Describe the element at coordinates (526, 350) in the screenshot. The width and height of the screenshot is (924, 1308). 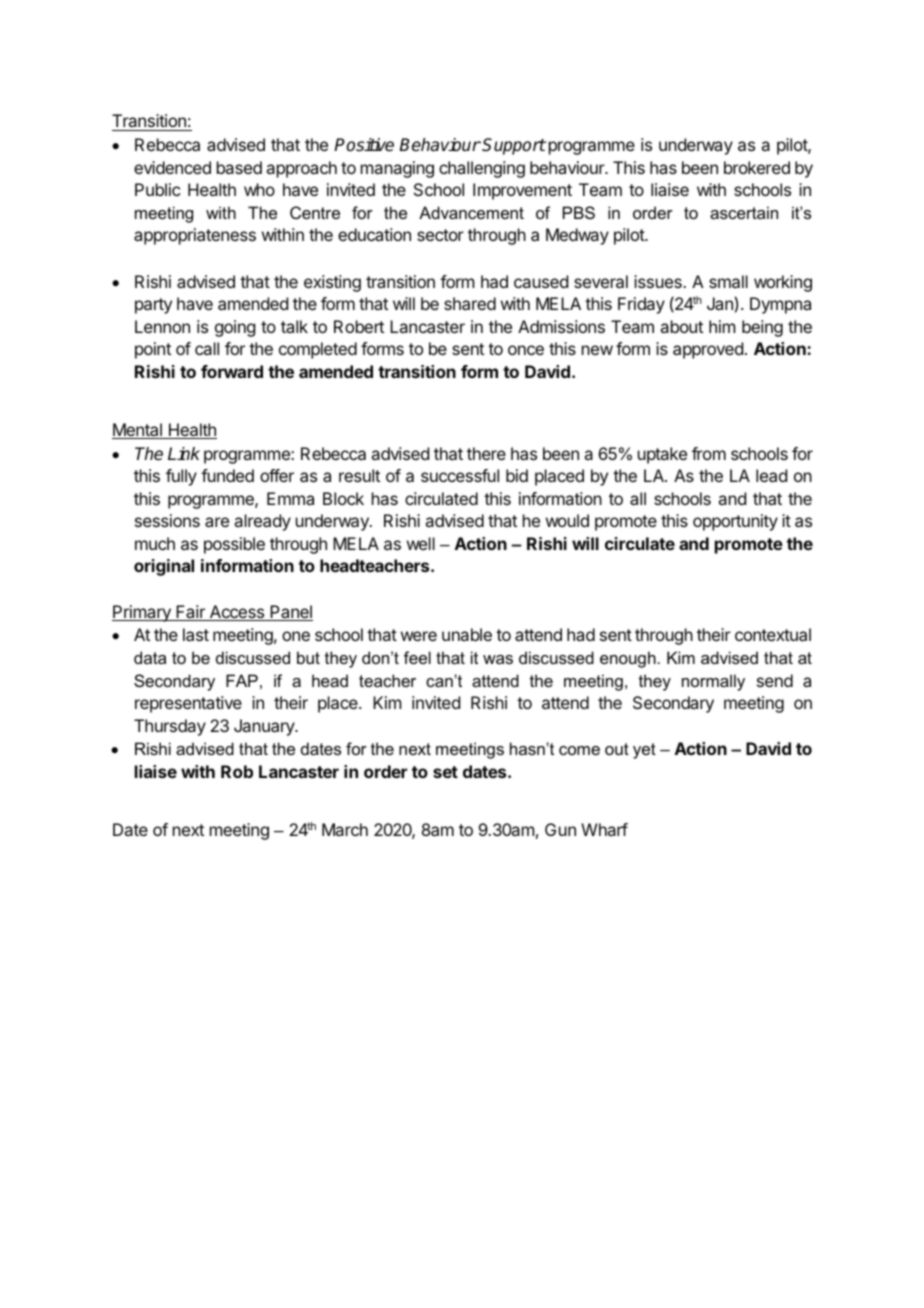
I see `once` at that location.
